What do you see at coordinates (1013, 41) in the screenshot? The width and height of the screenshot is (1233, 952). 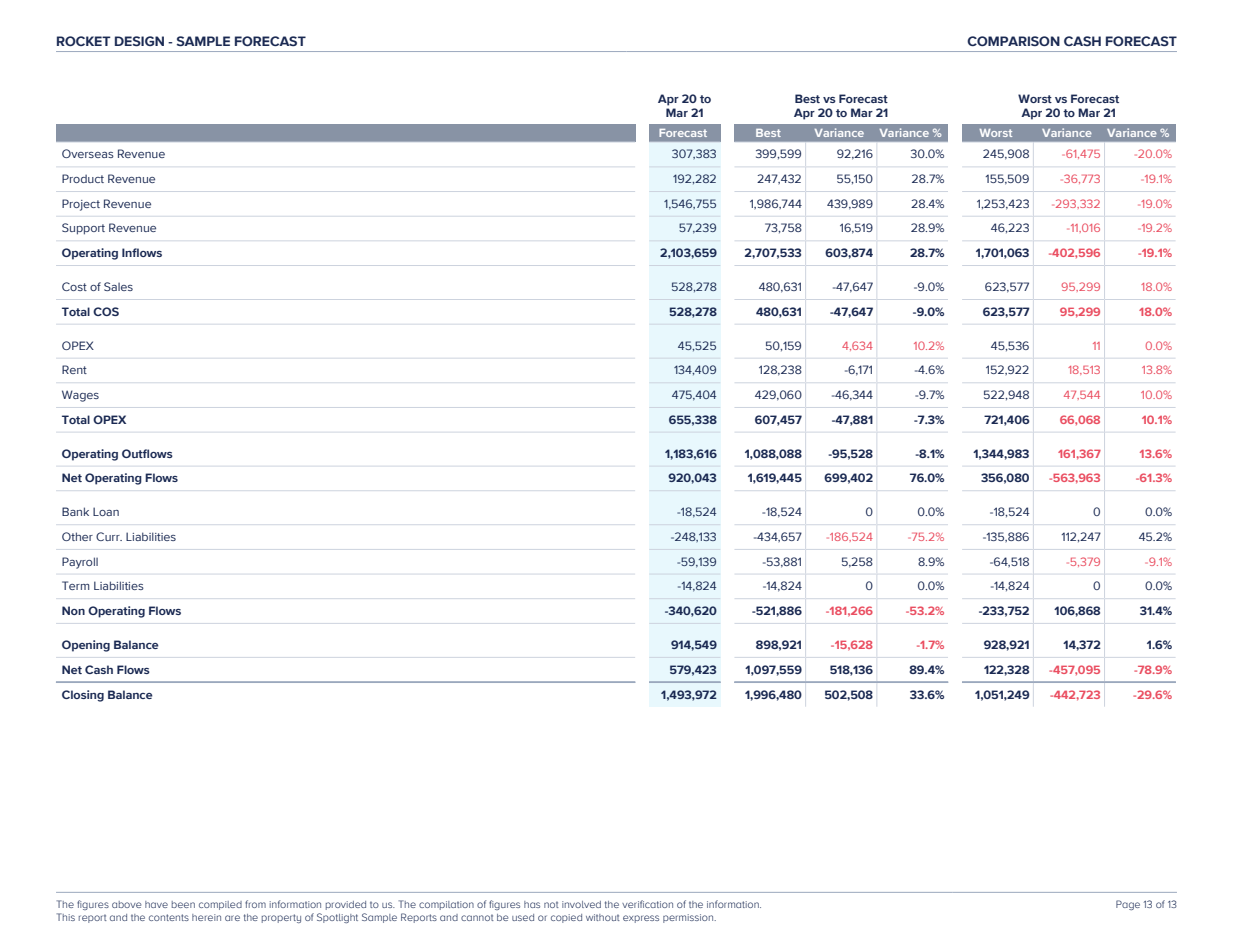 I see `COMPARISON` at bounding box center [1013, 41].
